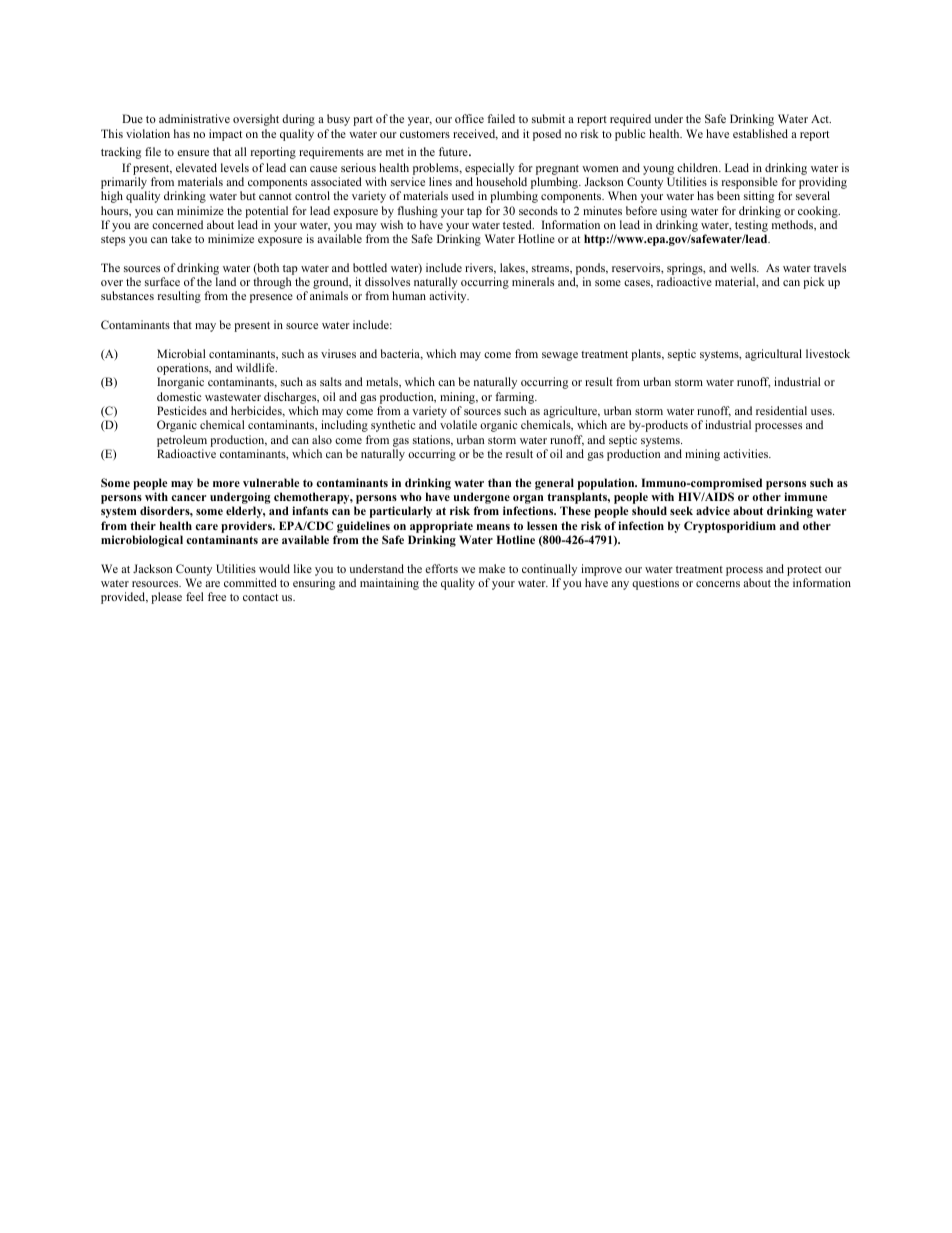  Describe the element at coordinates (760, 133) in the screenshot. I see `established` at that location.
